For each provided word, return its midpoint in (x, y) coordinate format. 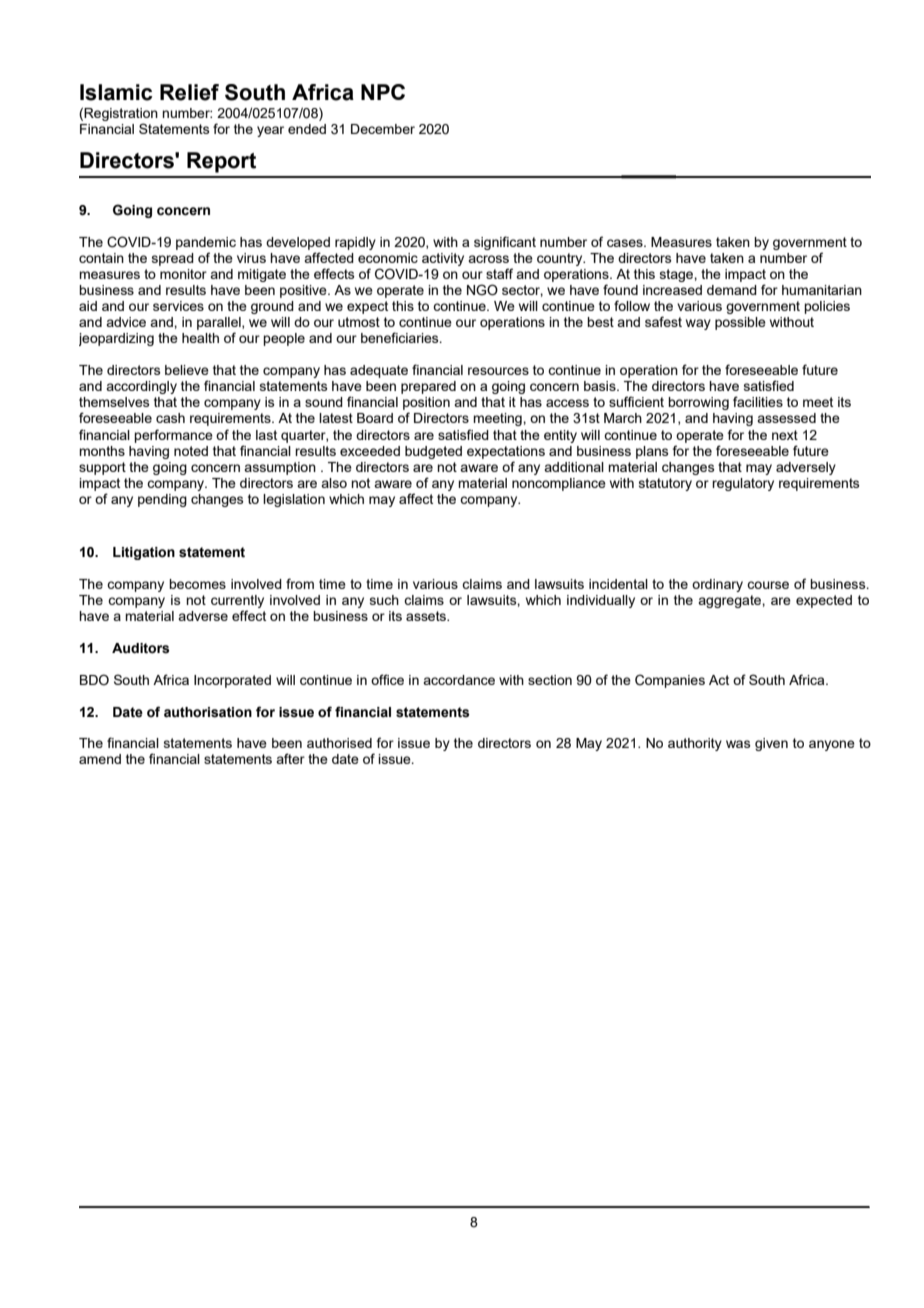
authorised (339, 743)
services (178, 306)
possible (740, 323)
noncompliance (559, 484)
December (383, 129)
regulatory (743, 484)
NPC (383, 92)
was (738, 744)
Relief (189, 92)
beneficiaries (401, 337)
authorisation (208, 712)
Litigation (144, 553)
